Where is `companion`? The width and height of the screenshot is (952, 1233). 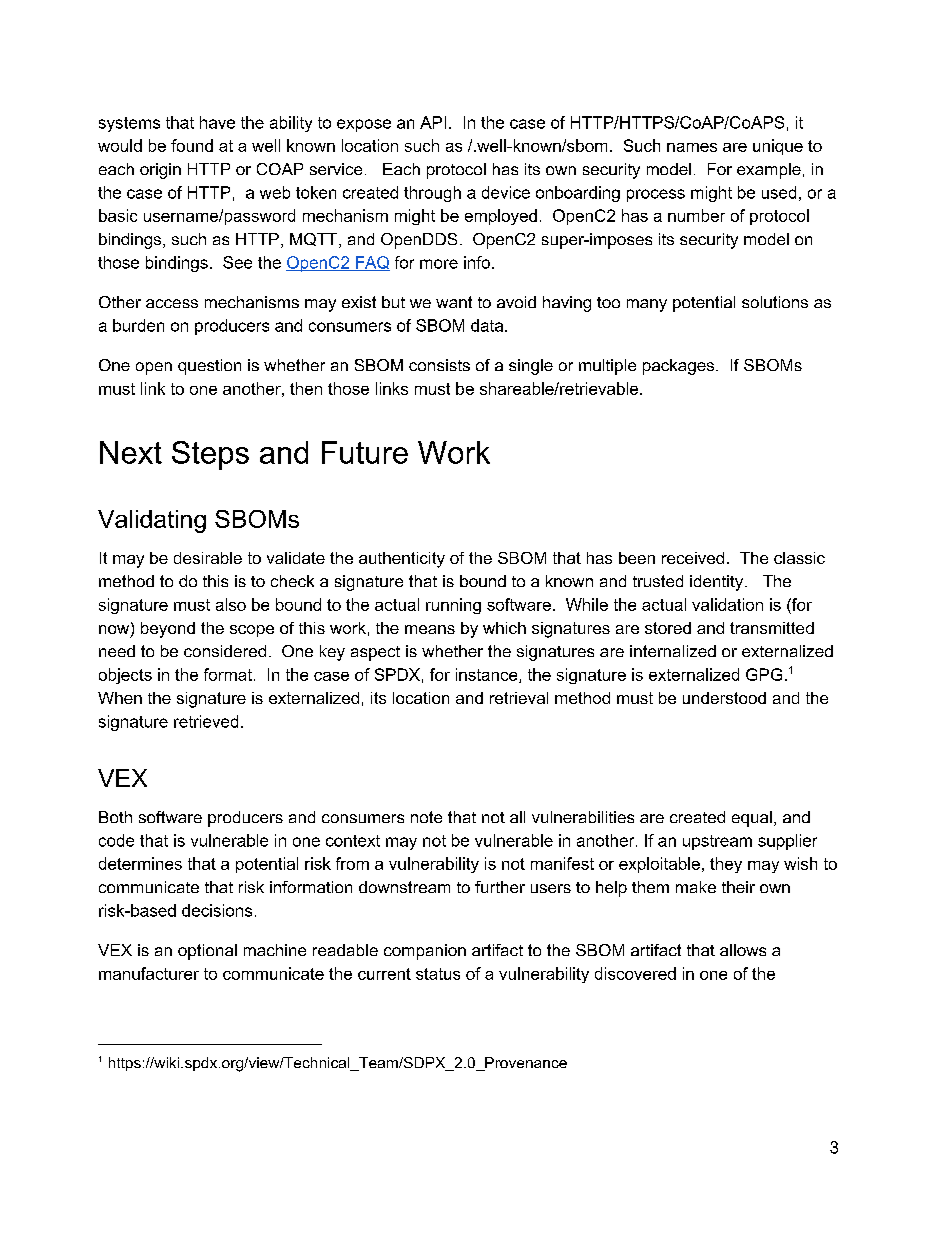
companion is located at coordinates (425, 952).
